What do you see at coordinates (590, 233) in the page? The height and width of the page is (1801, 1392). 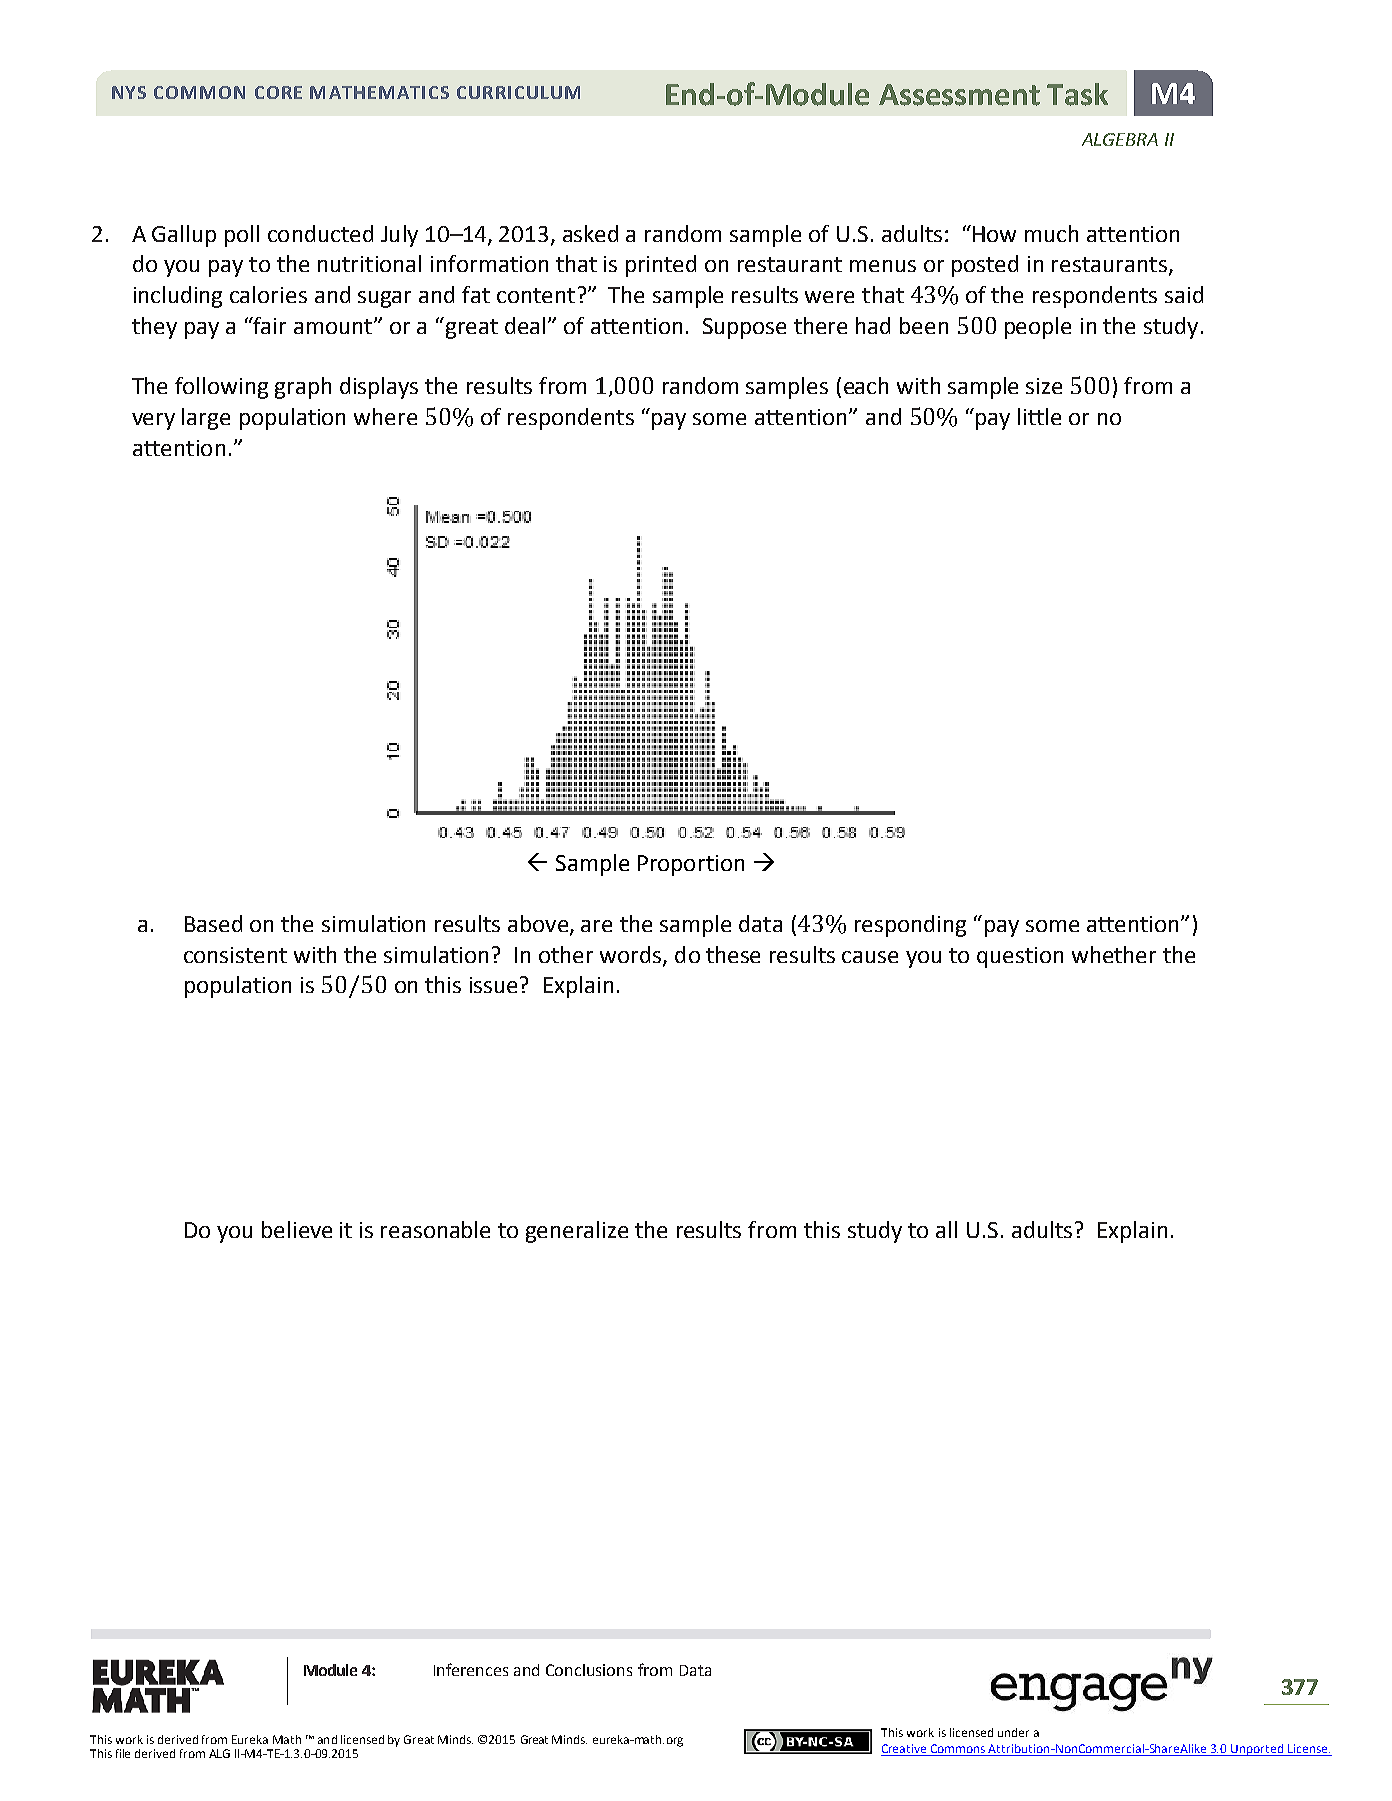 I see `asked` at bounding box center [590, 233].
